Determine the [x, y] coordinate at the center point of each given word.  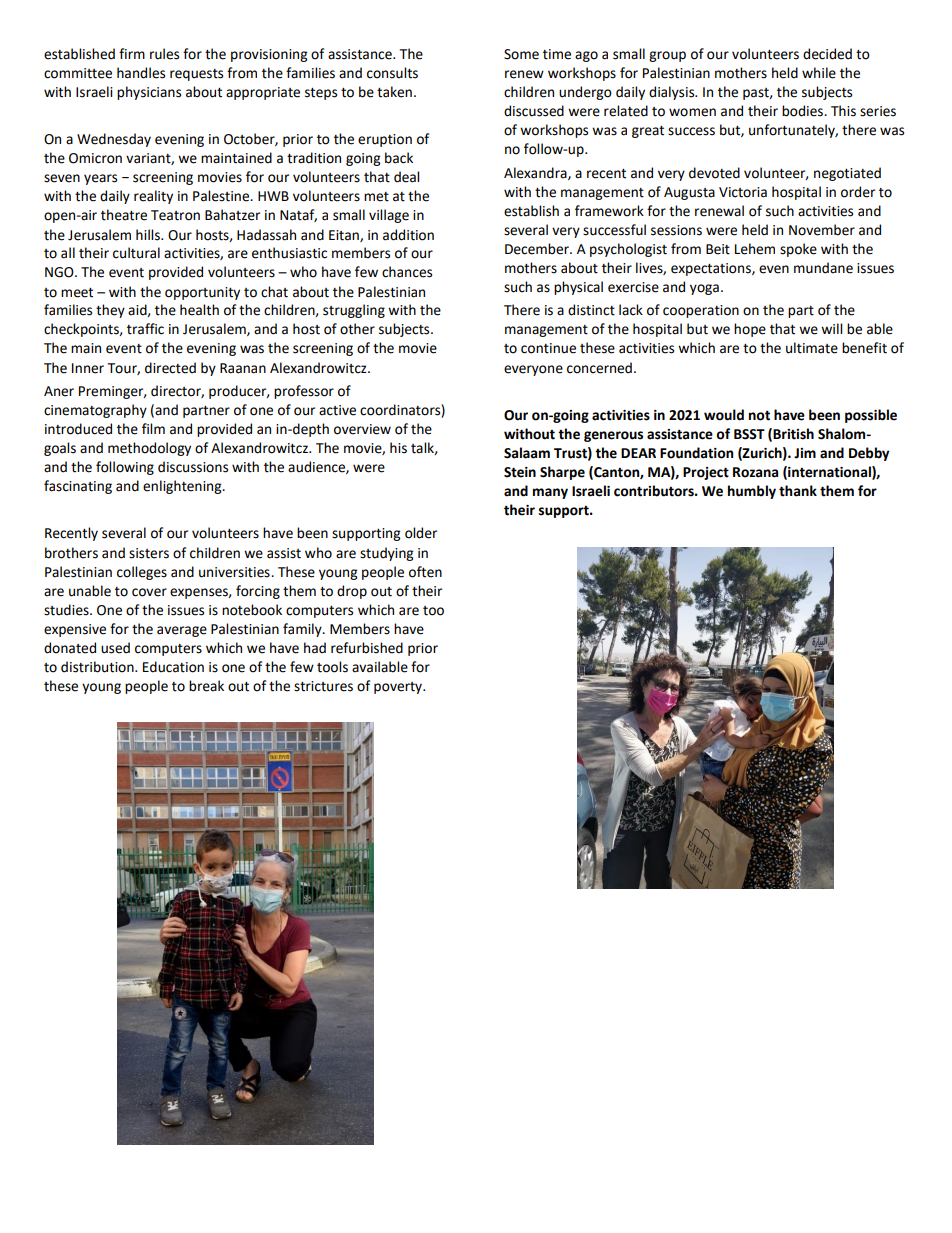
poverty [399, 688]
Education [173, 667]
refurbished [367, 648]
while [819, 73]
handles [141, 73]
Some [521, 54]
